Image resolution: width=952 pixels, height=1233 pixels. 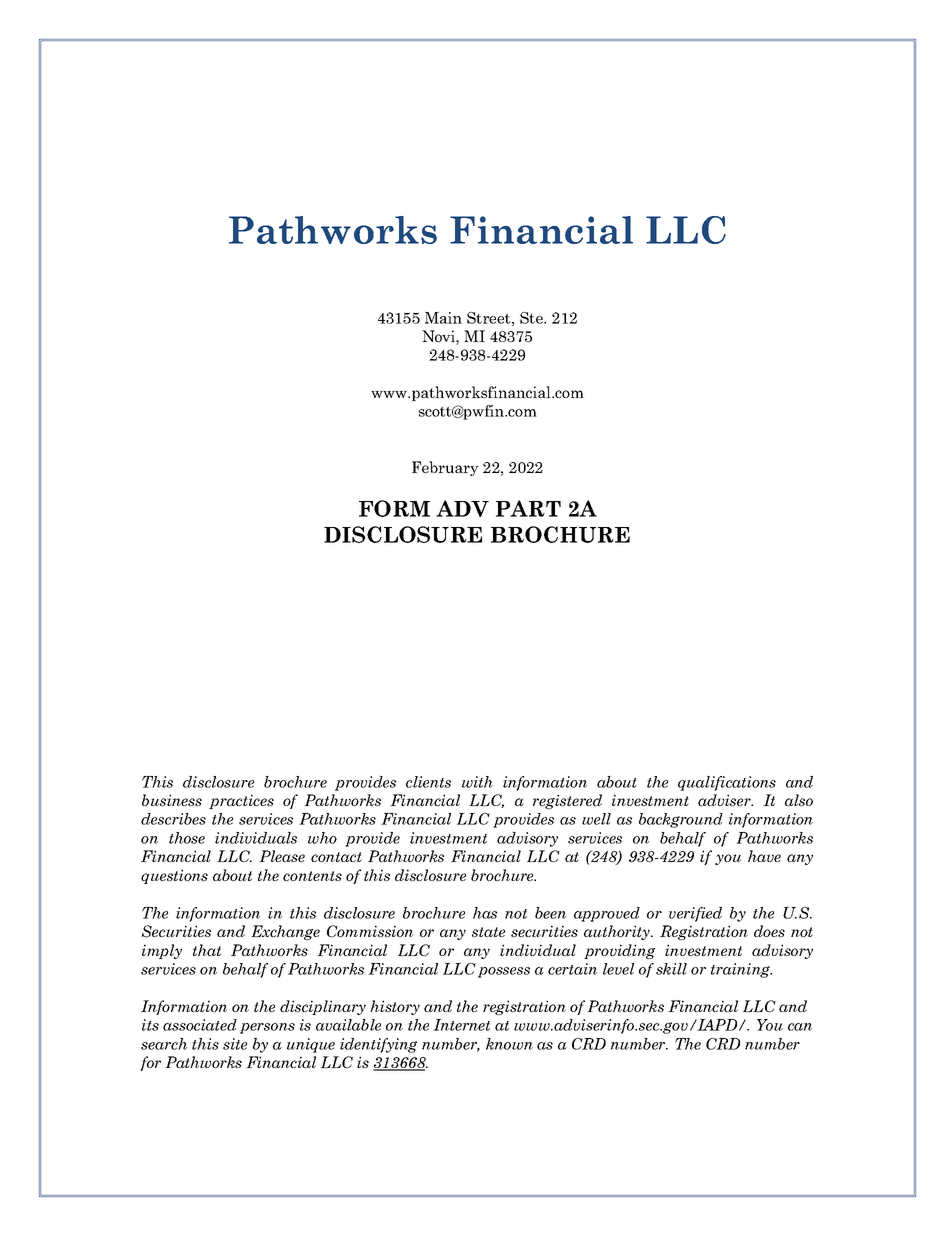 I want to click on PART, so click(x=528, y=508).
